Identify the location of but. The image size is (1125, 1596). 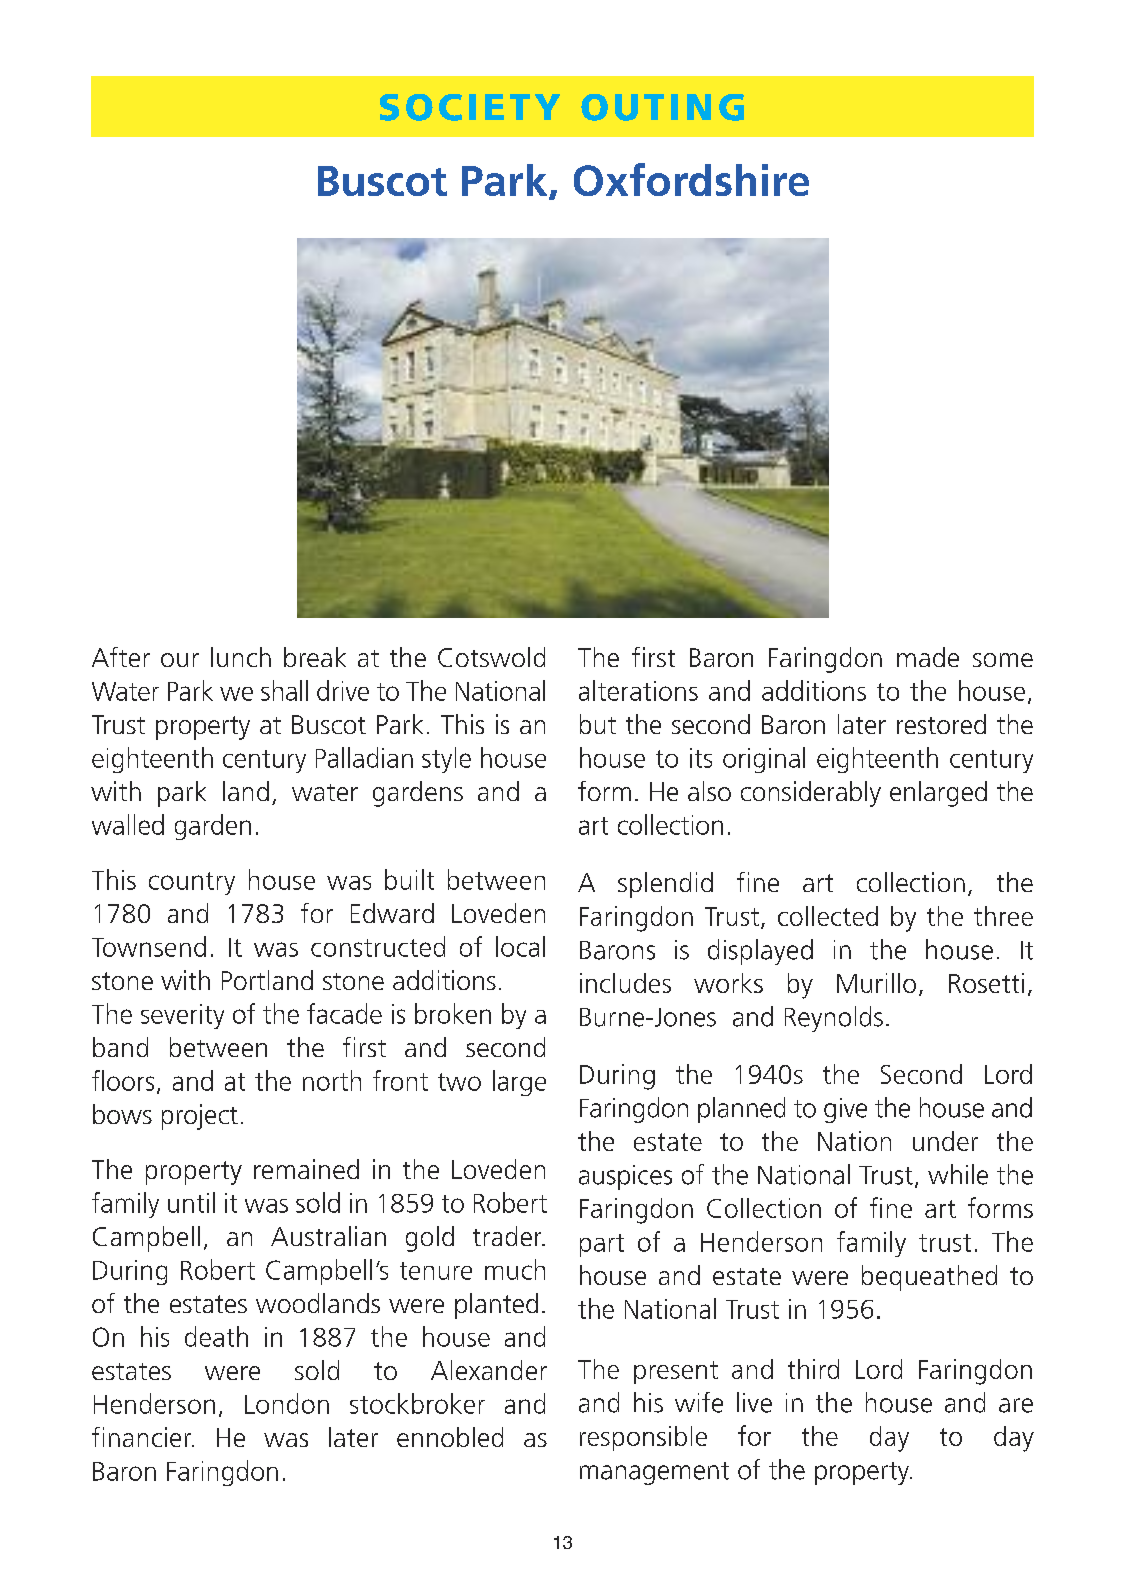
(598, 724).
